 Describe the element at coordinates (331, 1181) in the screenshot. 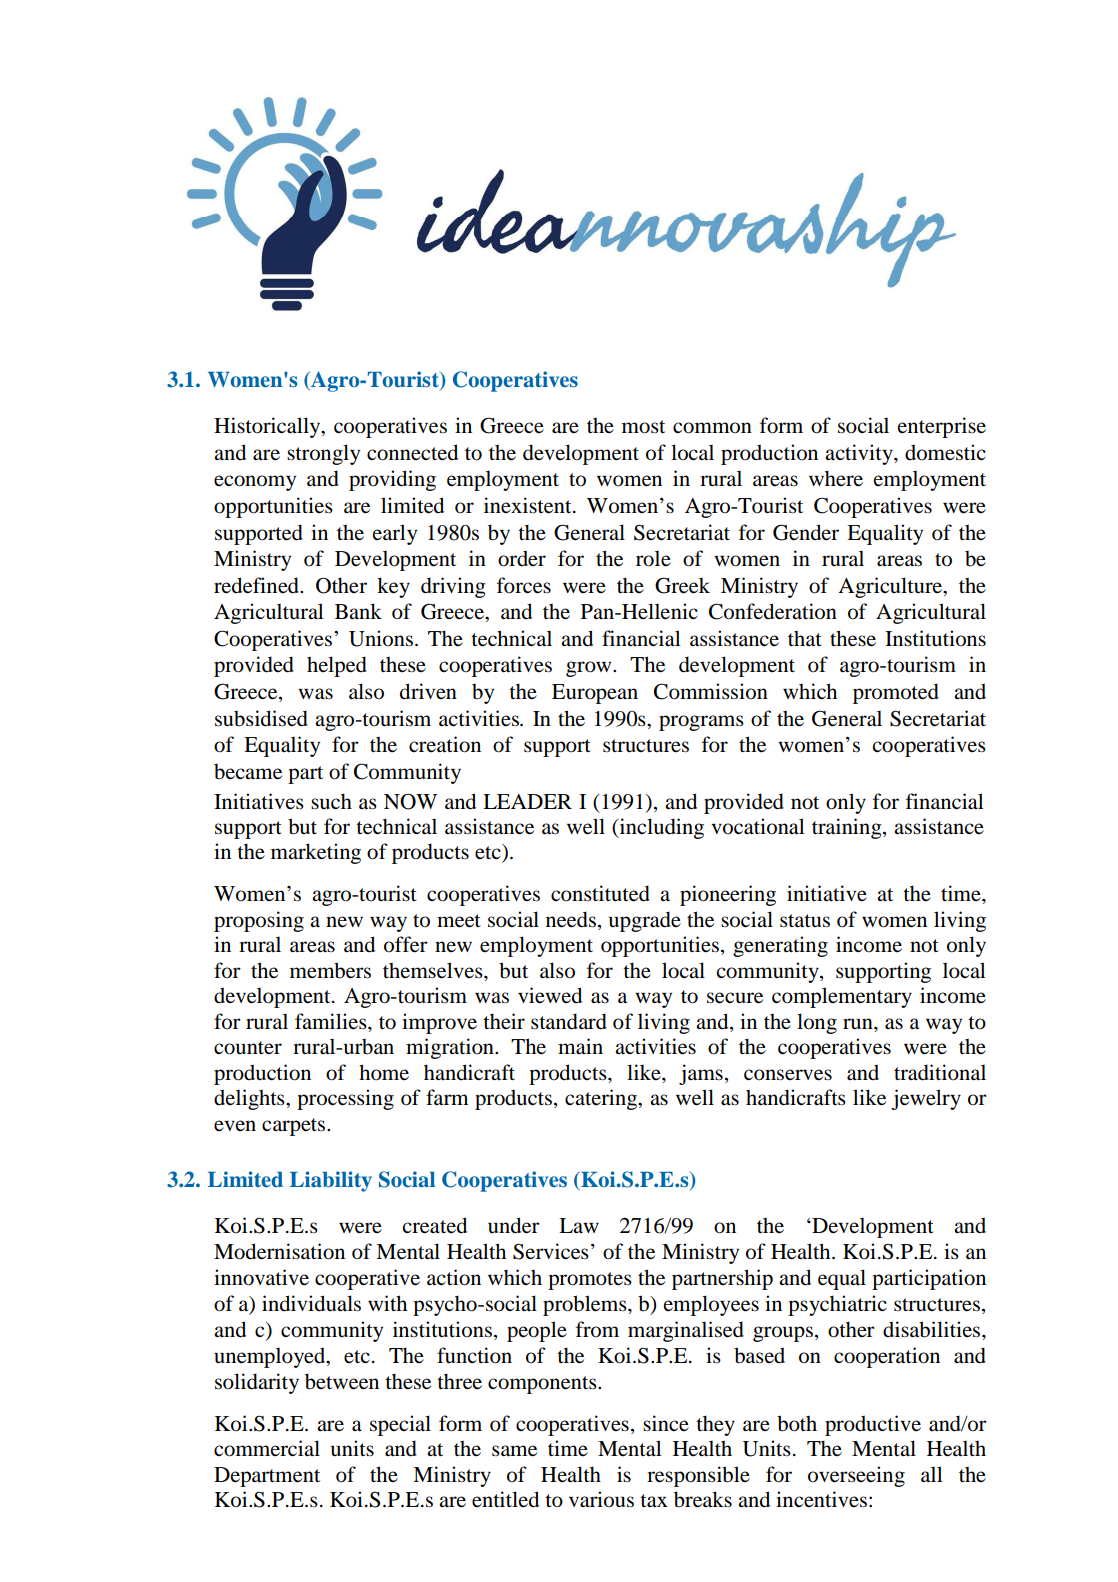

I see `Liability` at that location.
